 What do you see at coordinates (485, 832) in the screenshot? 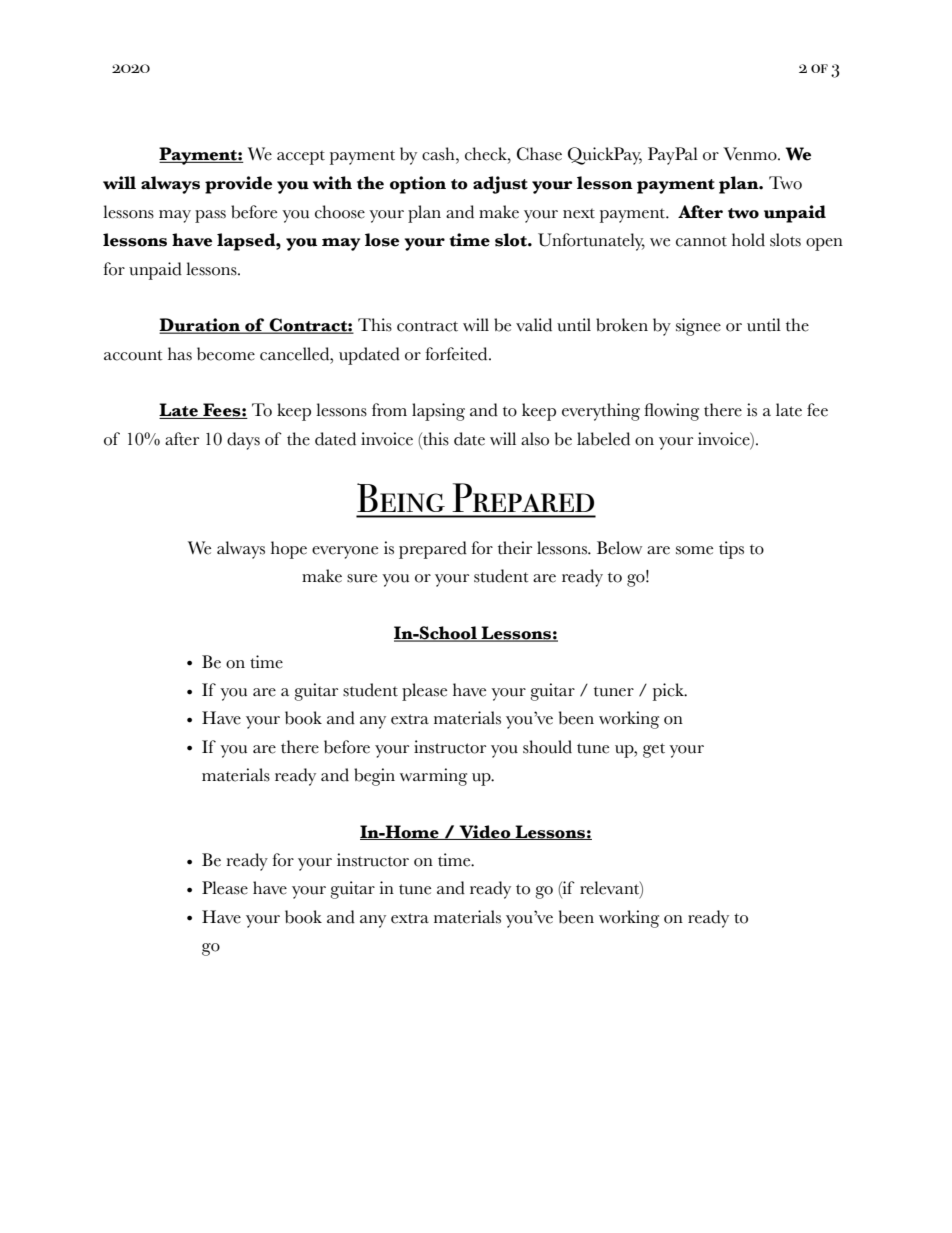
I see `Video` at bounding box center [485, 832].
